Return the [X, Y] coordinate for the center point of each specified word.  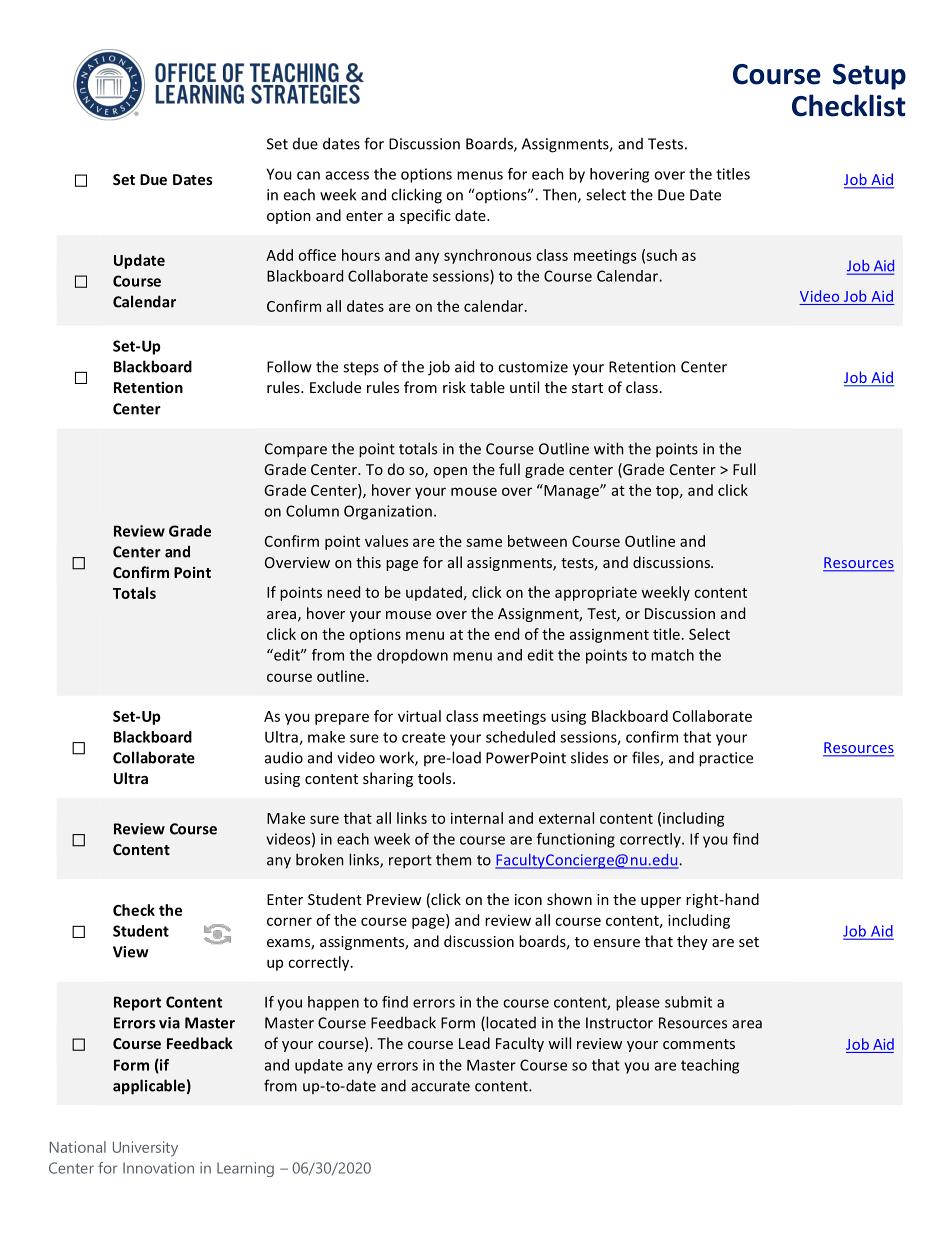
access [347, 175]
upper [661, 902]
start [587, 388]
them [453, 859]
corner [289, 921]
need [343, 592]
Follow [289, 366]
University [145, 1149]
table [487, 387]
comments [699, 1044]
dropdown [412, 656]
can [308, 175]
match [672, 655]
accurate [440, 1086]
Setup [869, 77]
